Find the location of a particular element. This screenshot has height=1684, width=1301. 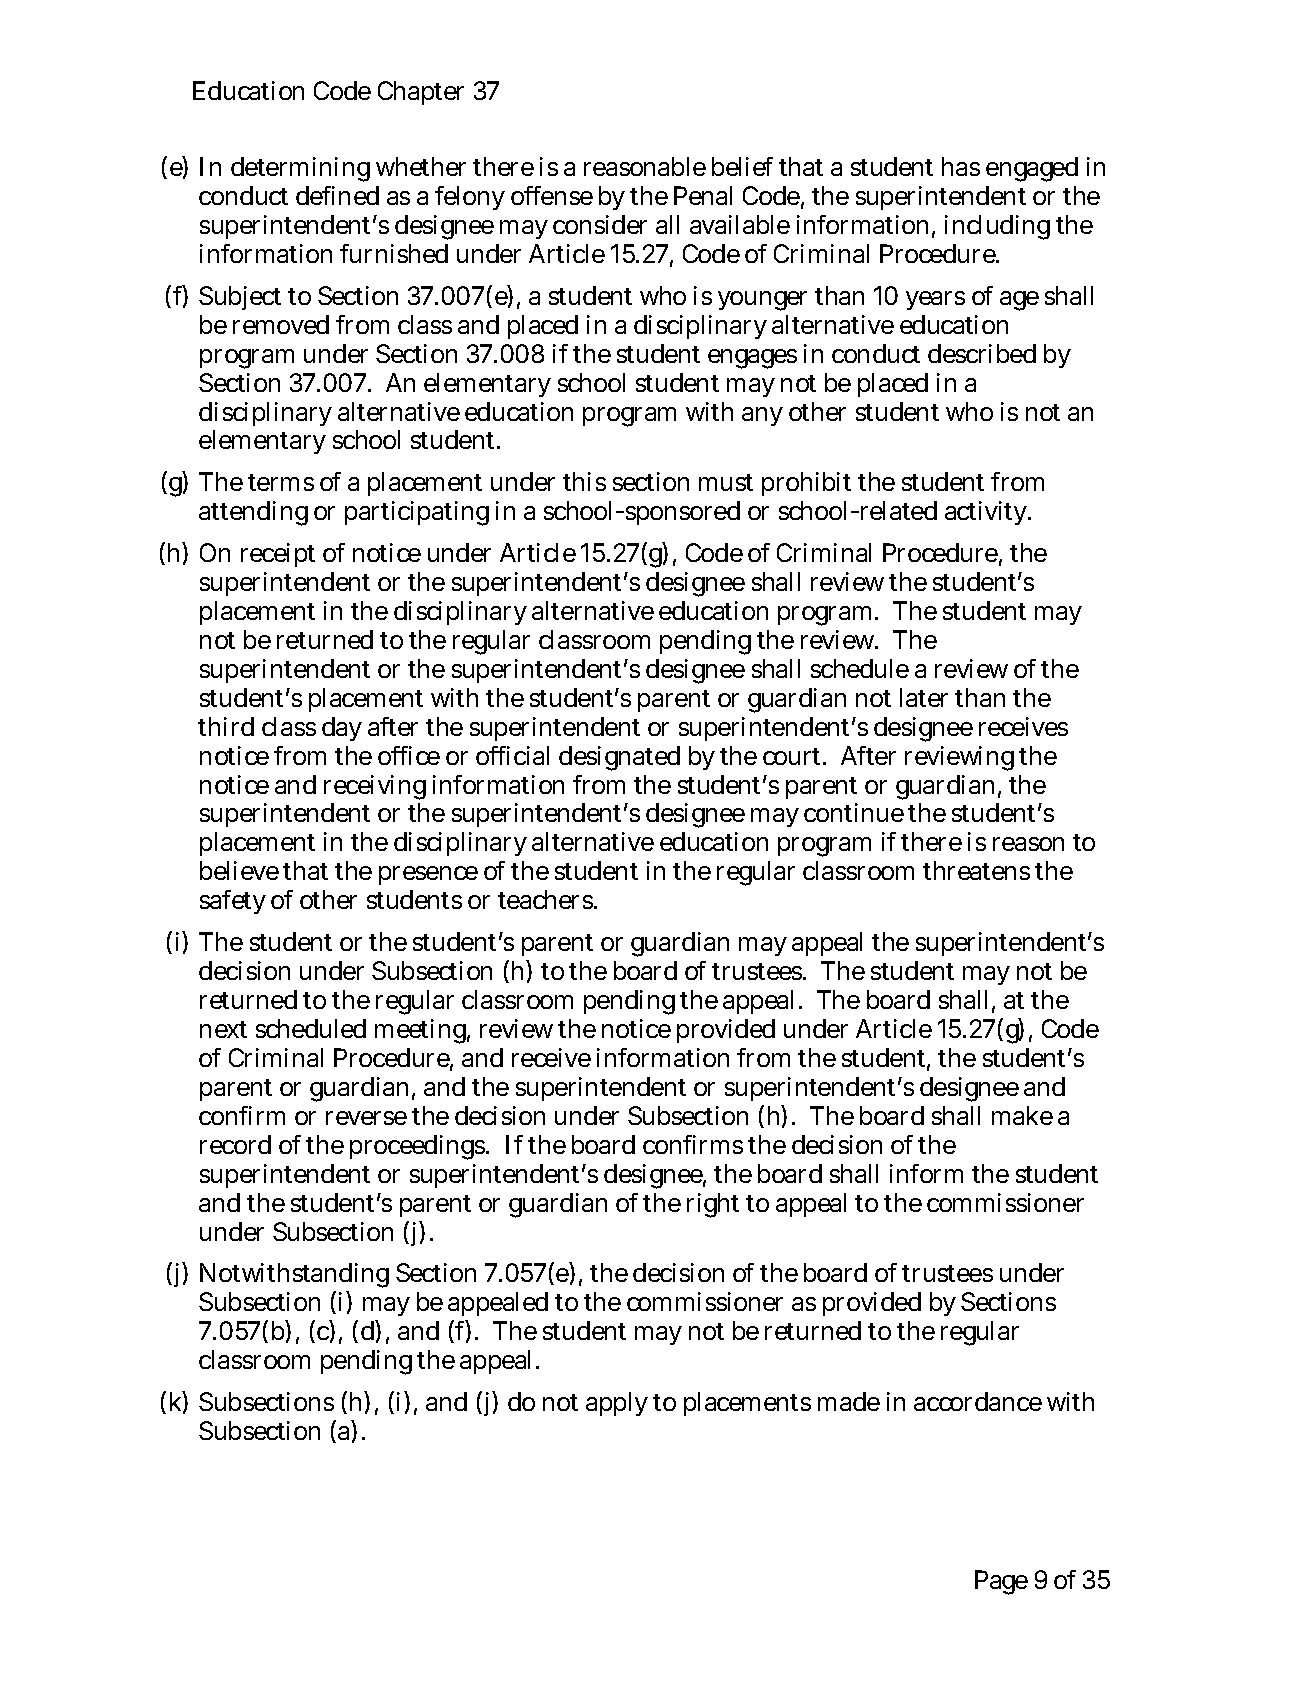

threatens is located at coordinates (976, 870).
